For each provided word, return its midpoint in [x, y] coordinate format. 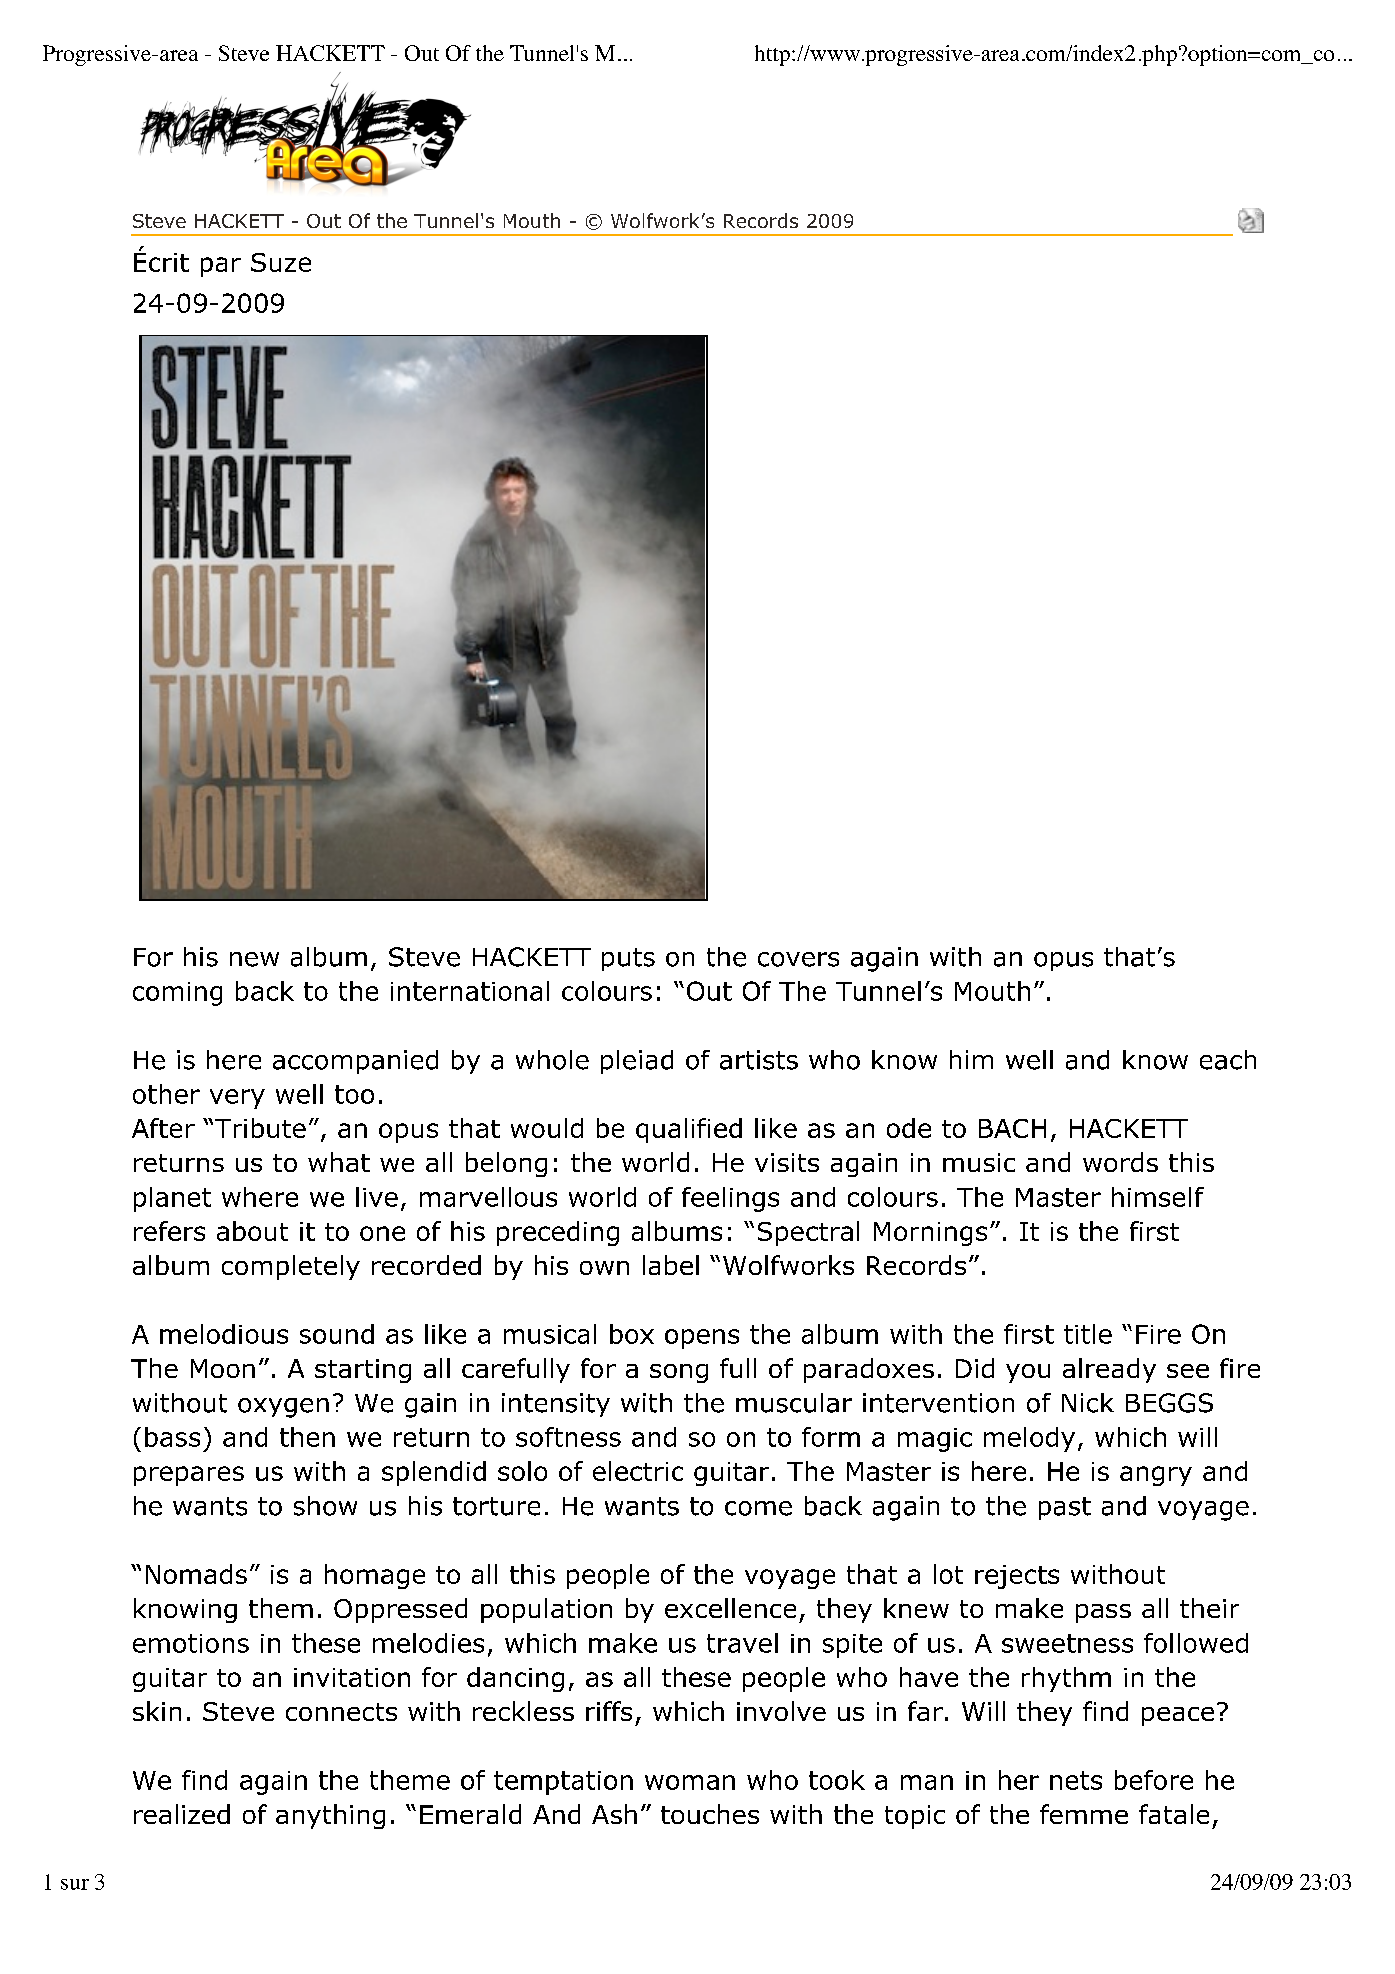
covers [798, 959]
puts [628, 959]
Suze [281, 262]
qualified [689, 1130]
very [237, 1099]
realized [182, 1814]
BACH [1012, 1128]
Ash [614, 1814]
